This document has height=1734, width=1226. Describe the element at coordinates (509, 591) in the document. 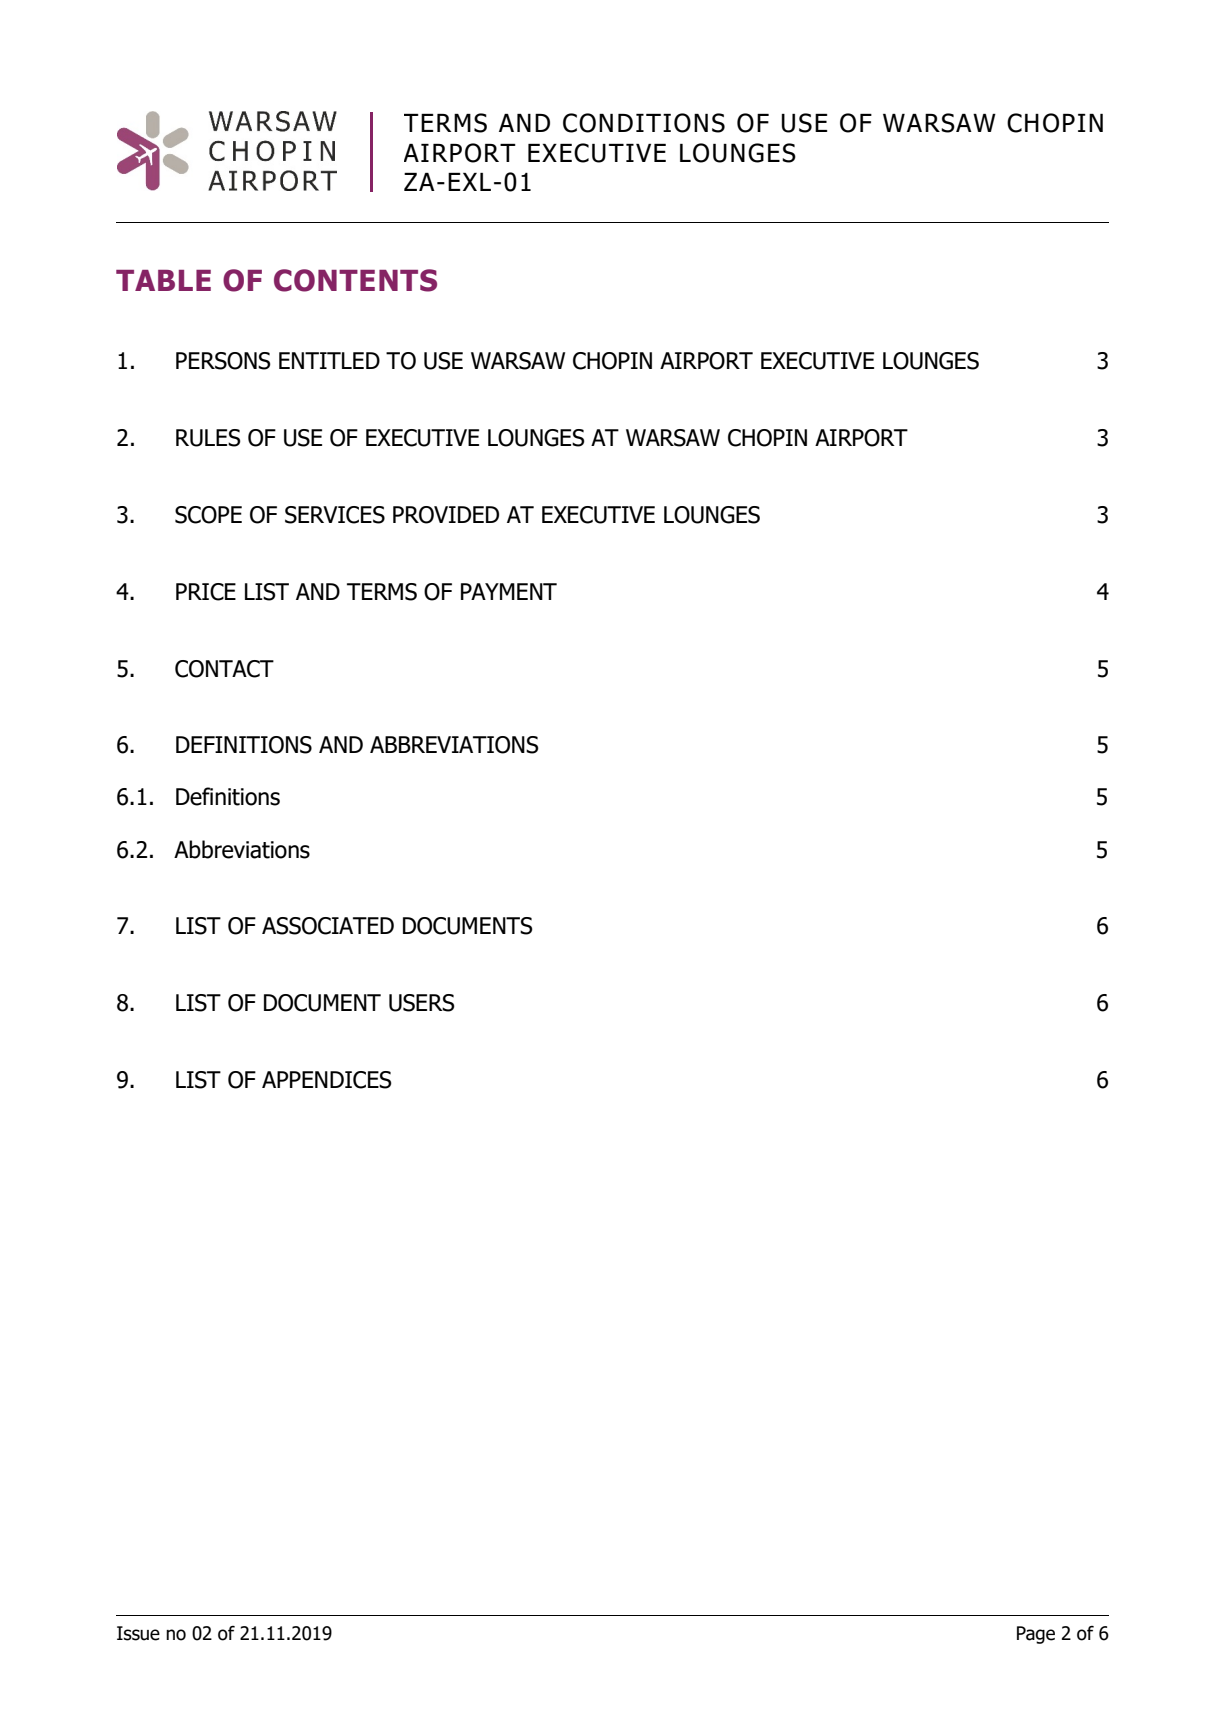

I see `PAYMENT` at that location.
